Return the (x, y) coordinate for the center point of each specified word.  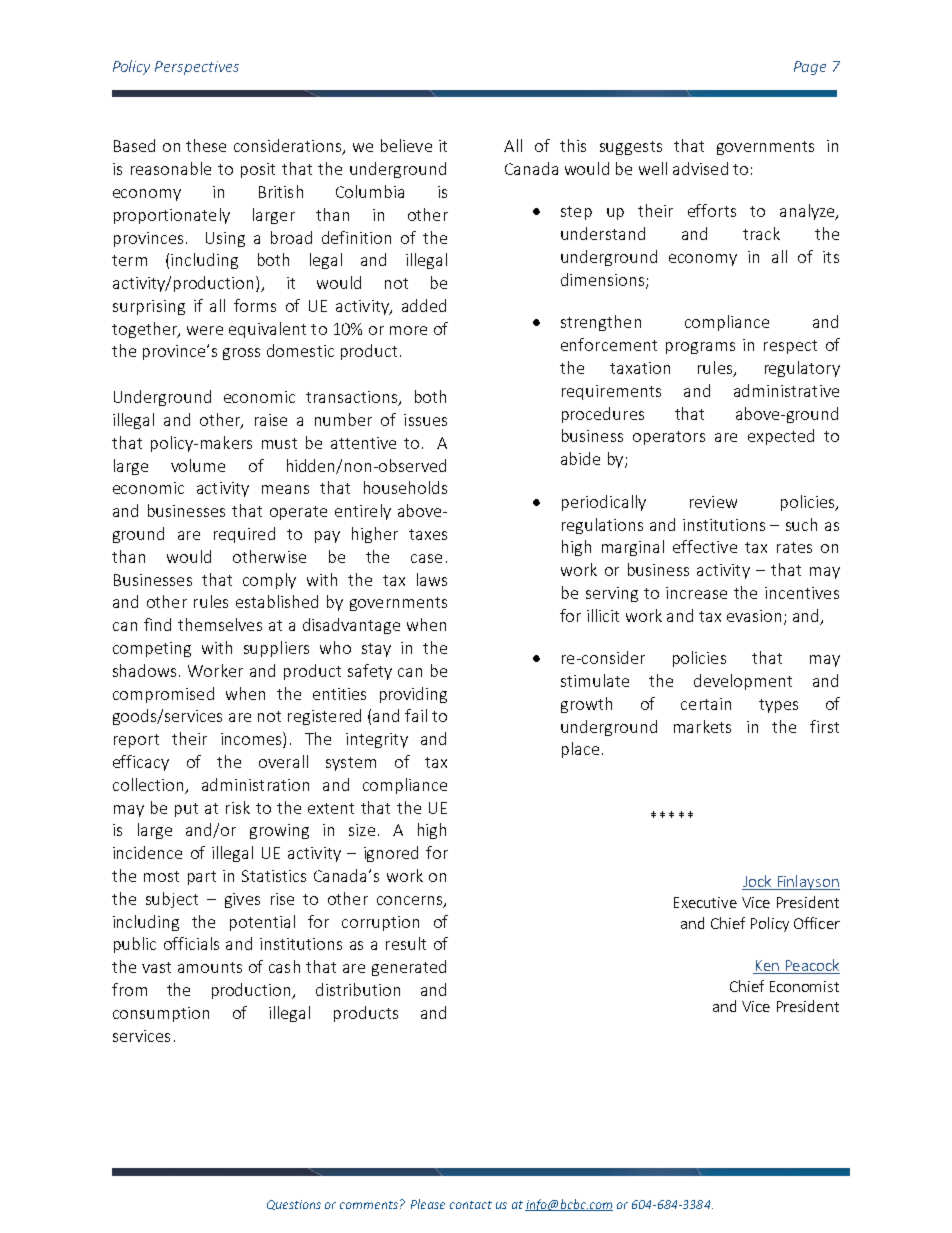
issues (425, 420)
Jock (758, 882)
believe (406, 145)
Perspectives (197, 68)
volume (198, 465)
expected (781, 437)
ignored (391, 854)
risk (238, 807)
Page (810, 68)
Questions (294, 1205)
